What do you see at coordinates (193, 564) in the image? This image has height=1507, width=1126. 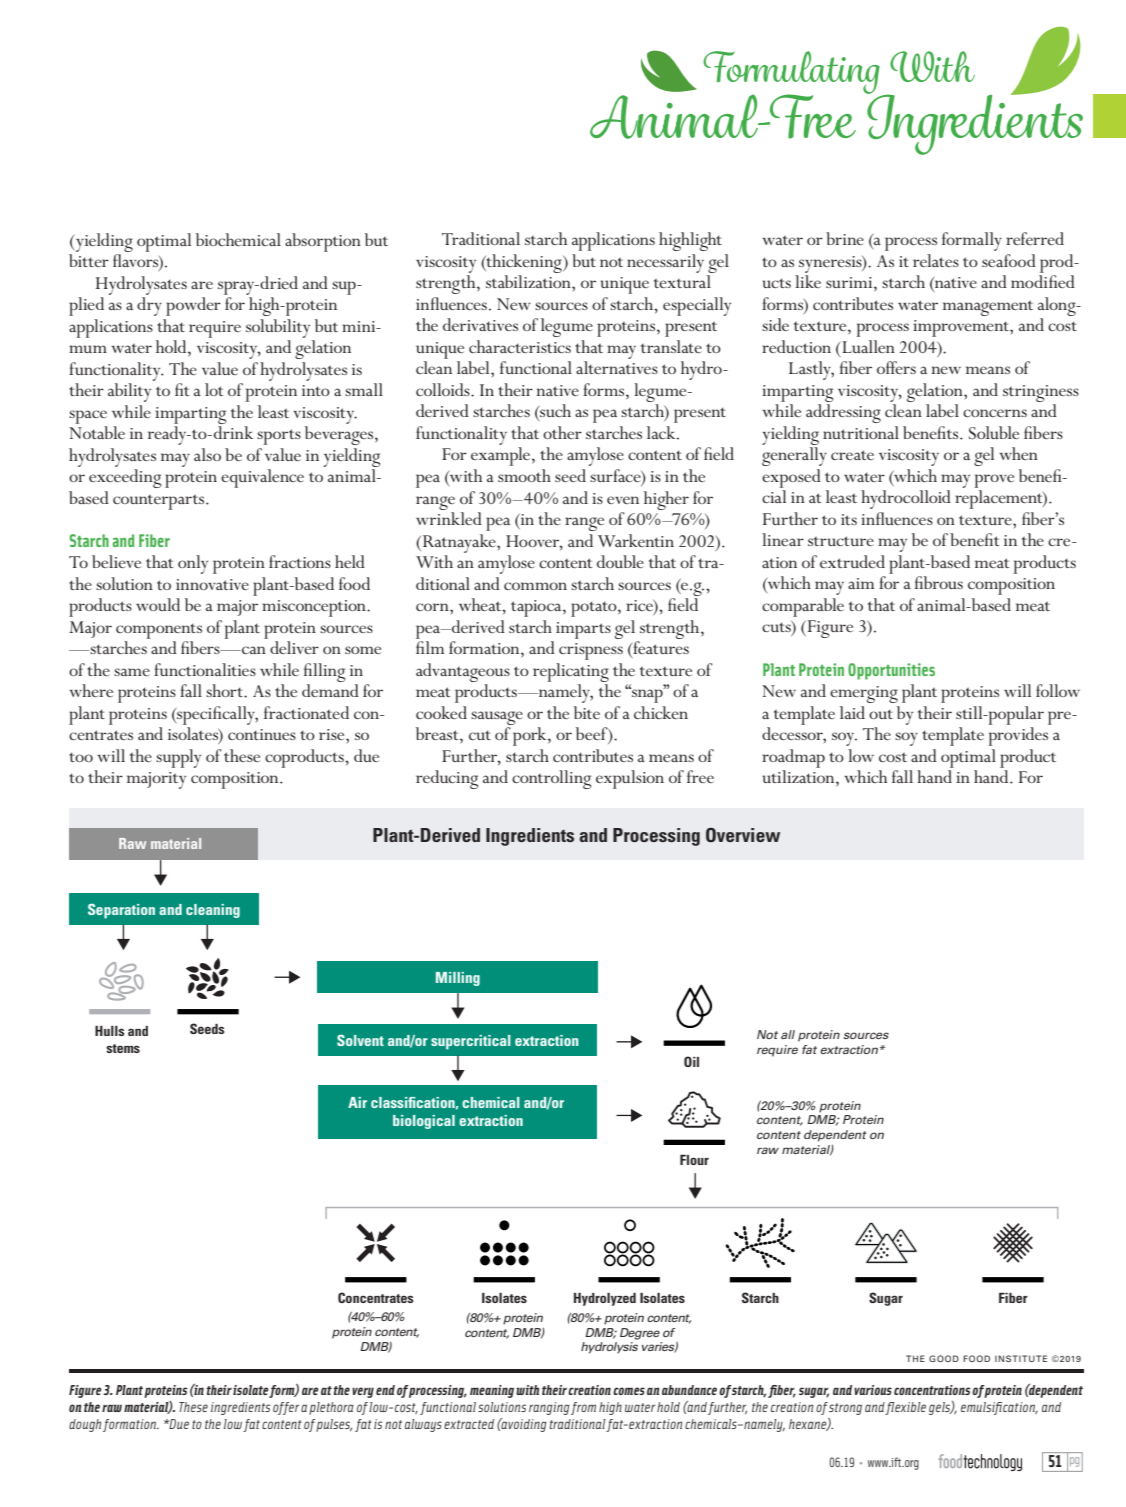 I see `only` at bounding box center [193, 564].
